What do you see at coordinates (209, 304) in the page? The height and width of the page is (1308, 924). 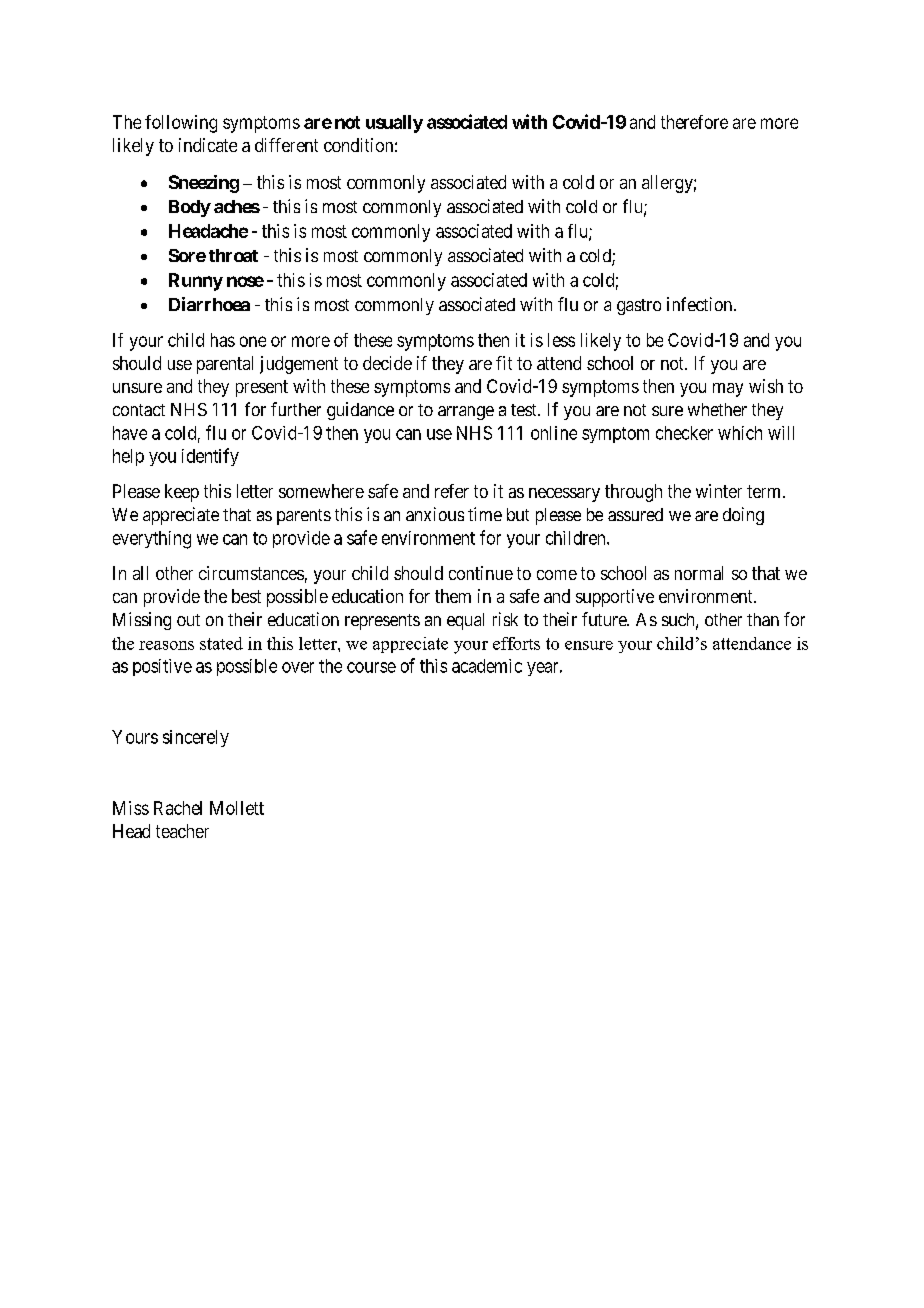 I see `Diarrhoea` at bounding box center [209, 304].
